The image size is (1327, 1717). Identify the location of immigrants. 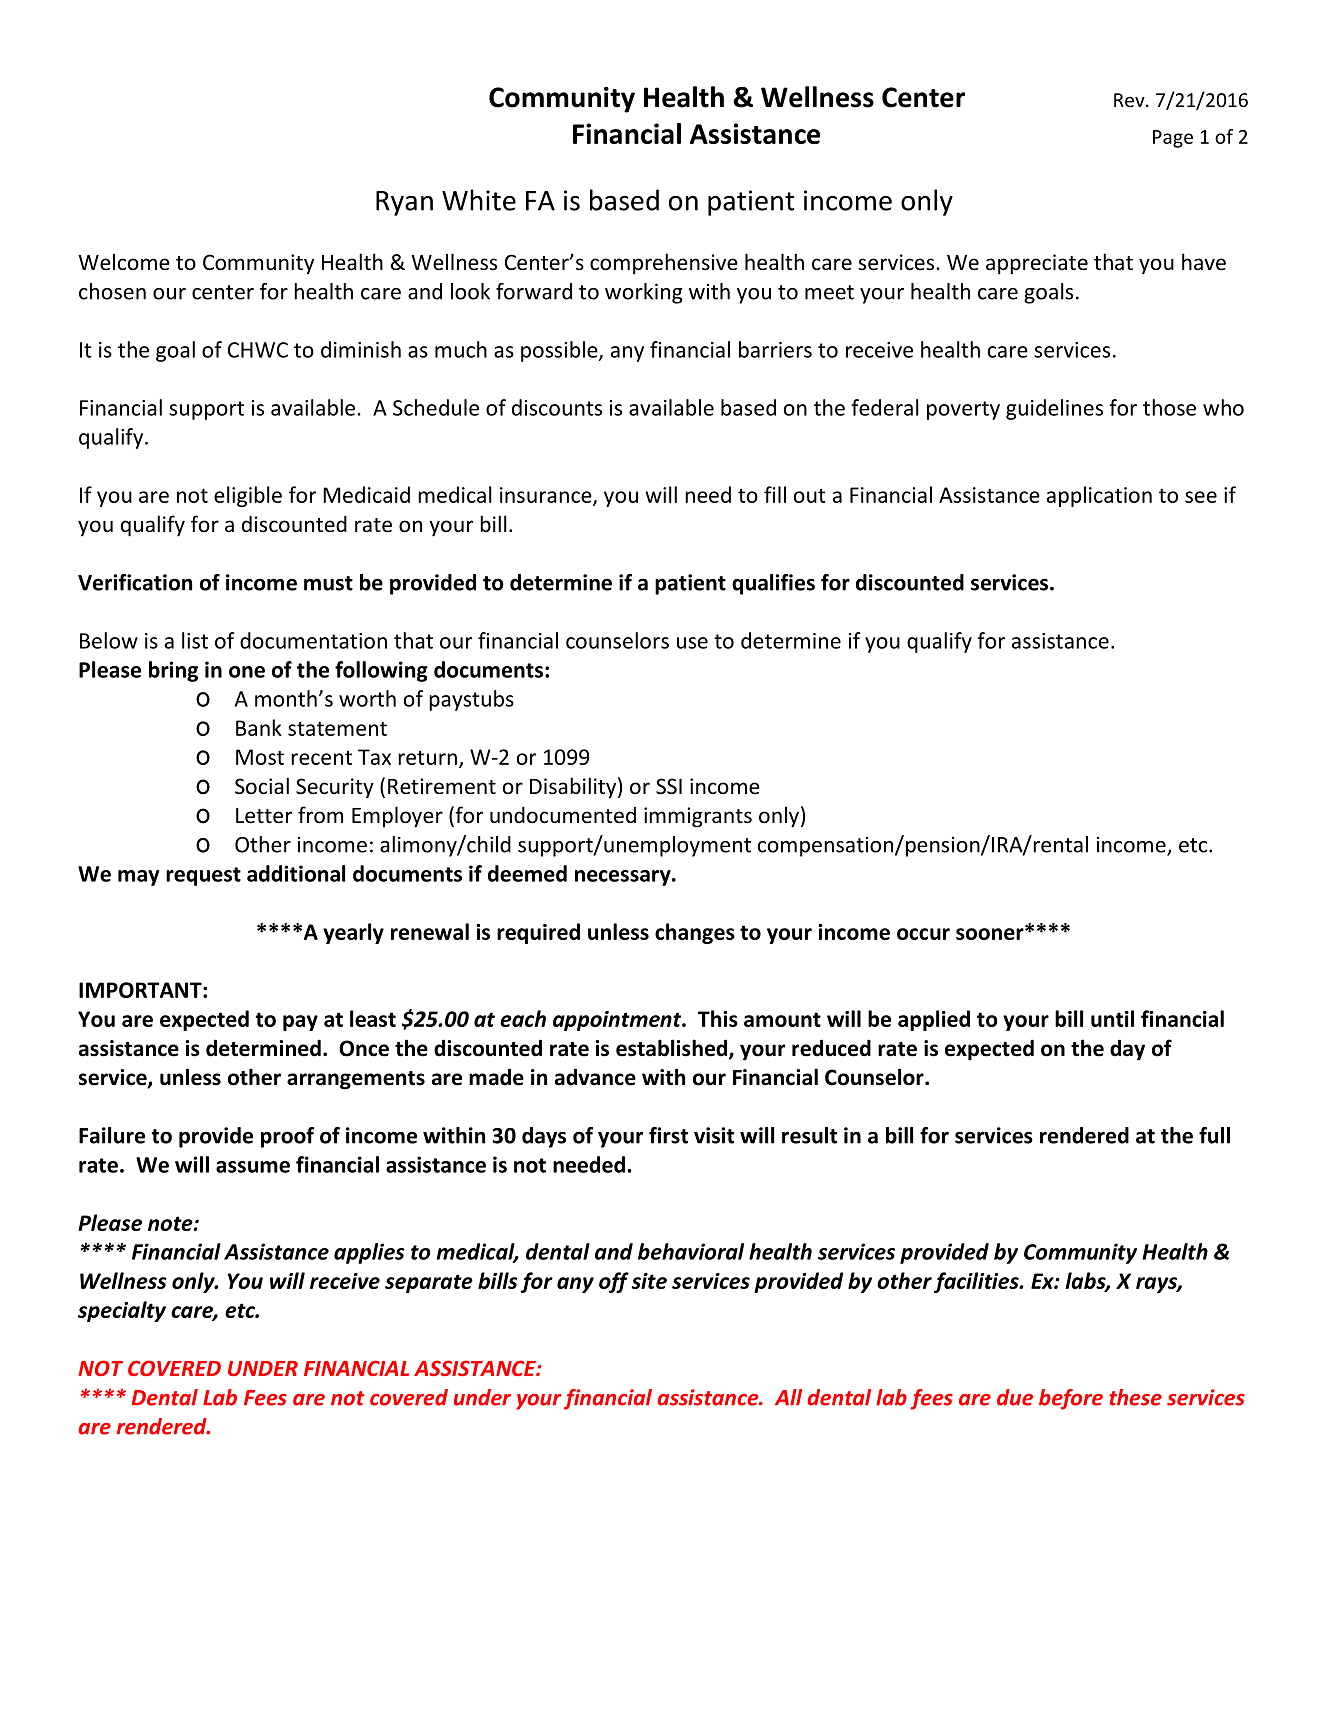
(698, 817).
